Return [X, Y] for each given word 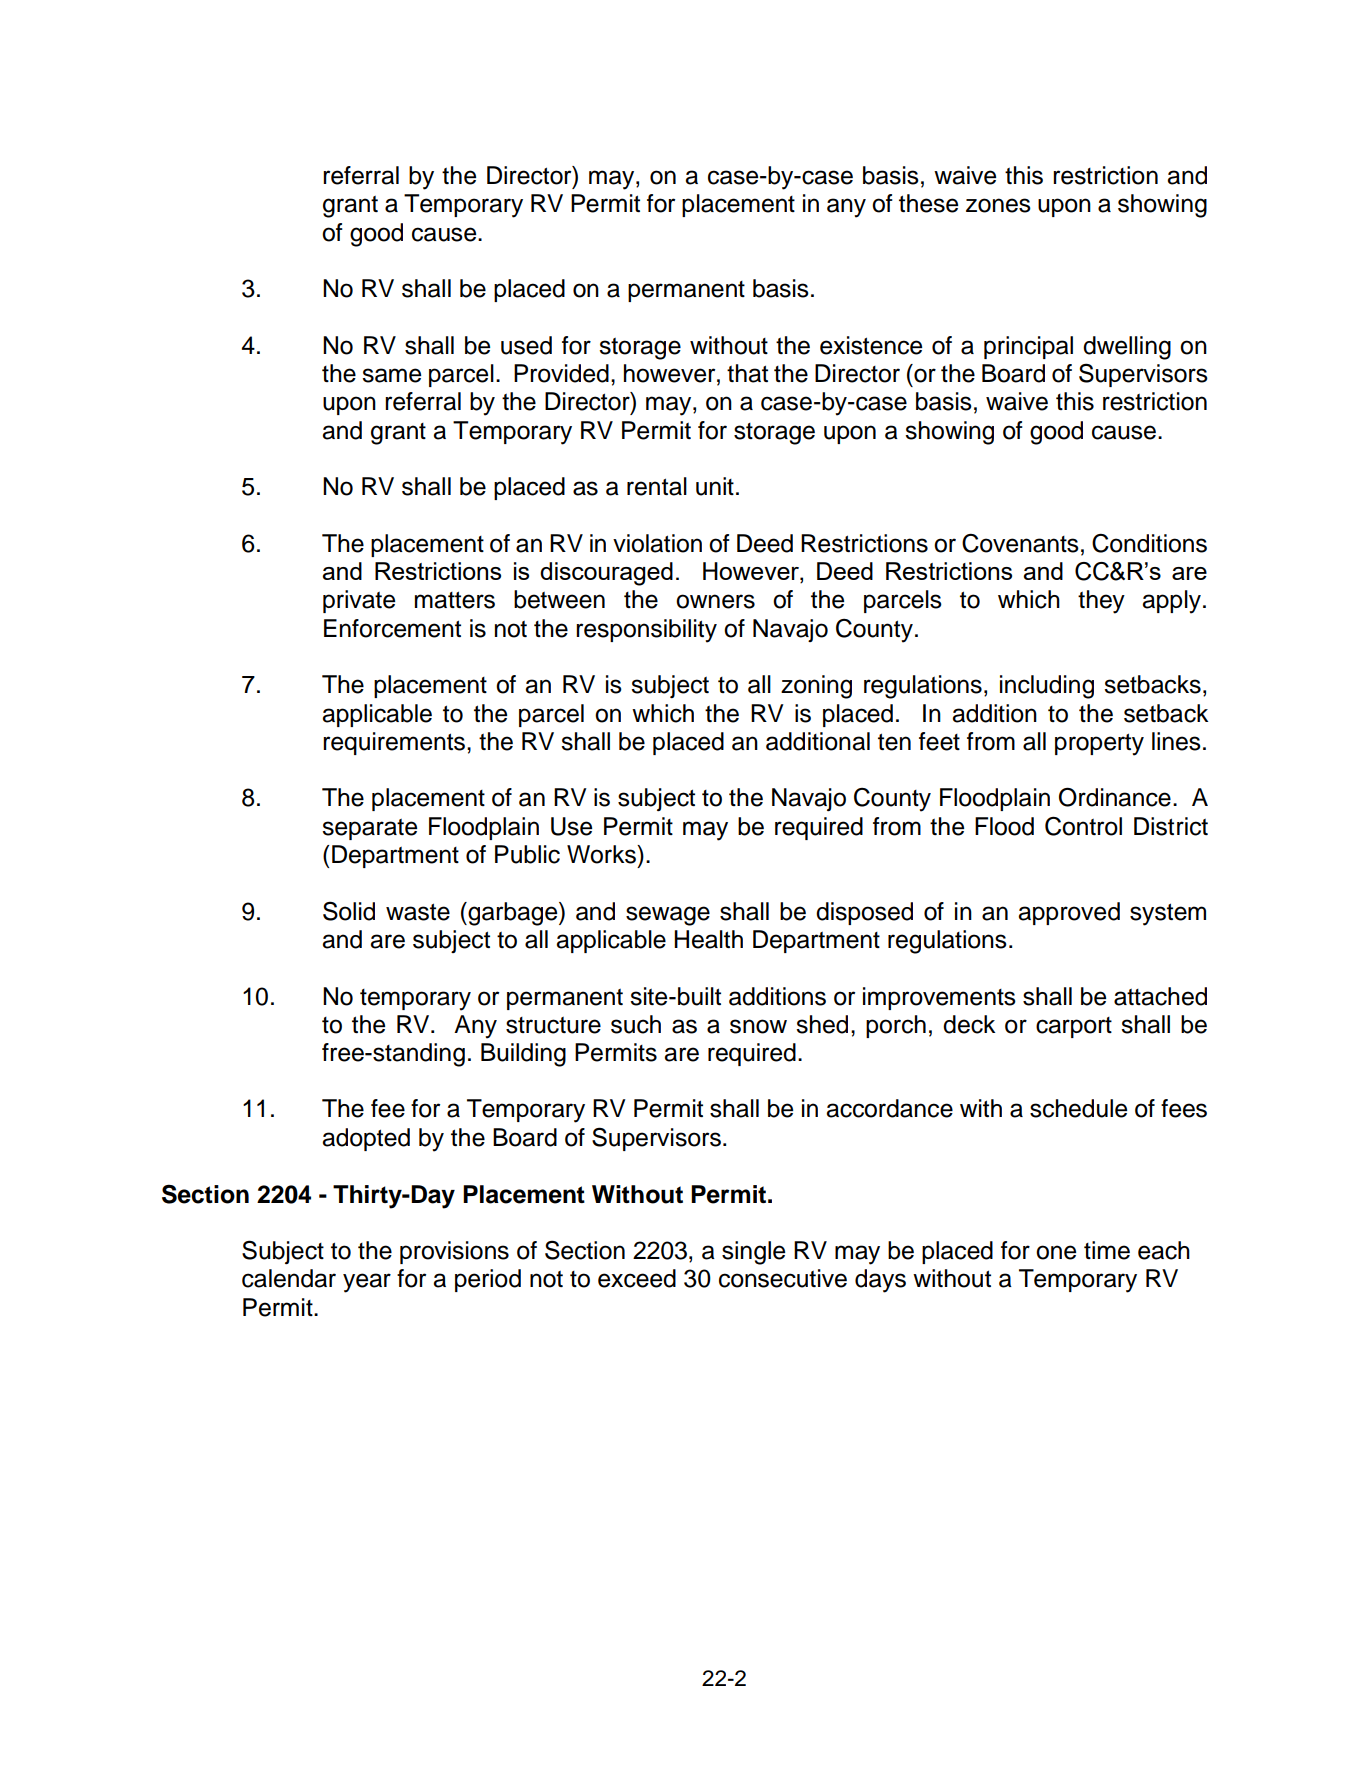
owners [715, 601]
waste [418, 912]
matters [455, 600]
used [526, 345]
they [1101, 602]
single [753, 1253]
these [928, 203]
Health [708, 939]
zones [998, 205]
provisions [454, 1252]
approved [1069, 913]
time [1107, 1250]
